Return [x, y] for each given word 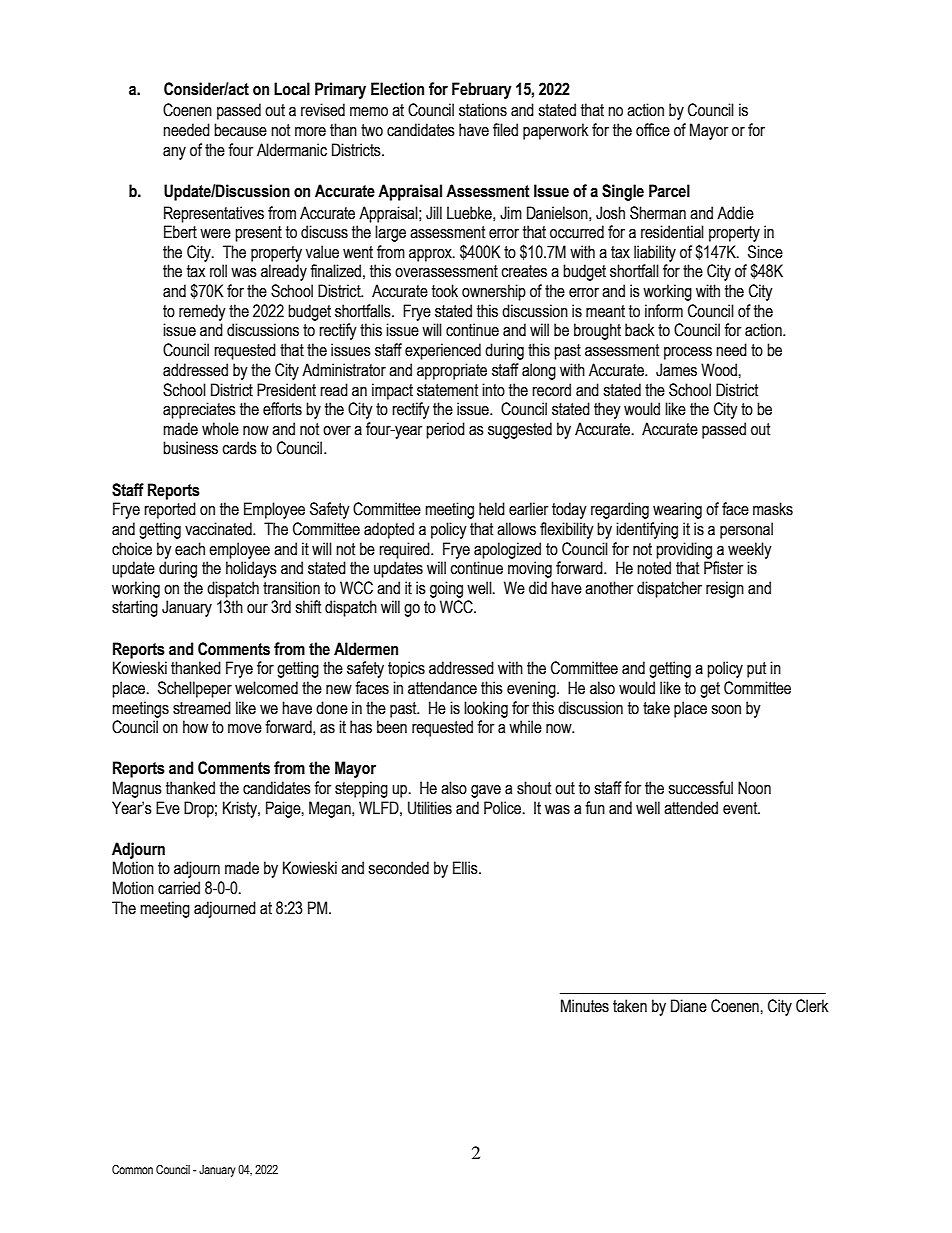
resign [725, 589]
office [653, 130]
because [240, 130]
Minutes [585, 1006]
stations [483, 110]
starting [135, 608]
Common [132, 1169]
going [446, 589]
